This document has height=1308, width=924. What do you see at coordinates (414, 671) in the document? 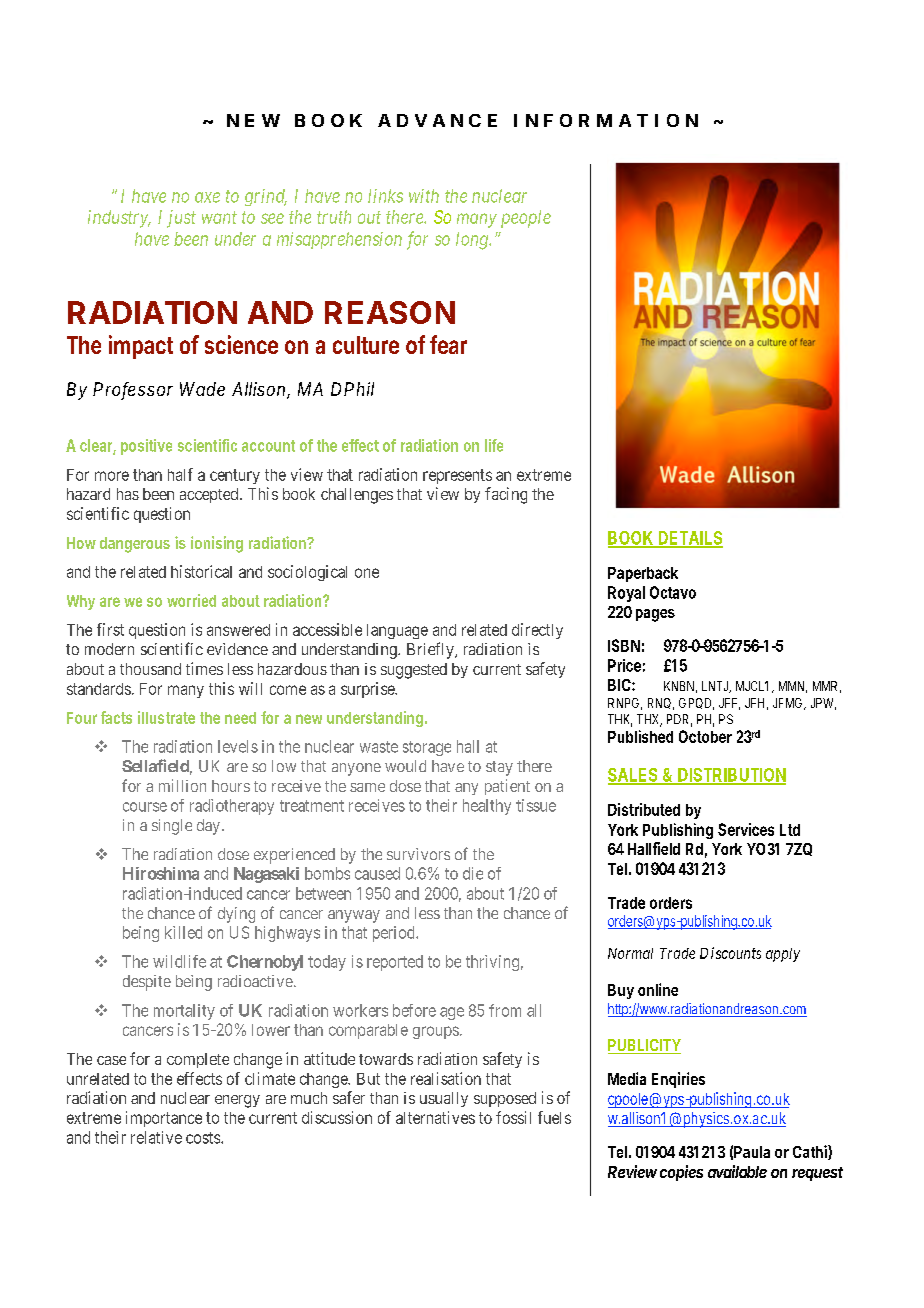
I see `suggested` at bounding box center [414, 671].
